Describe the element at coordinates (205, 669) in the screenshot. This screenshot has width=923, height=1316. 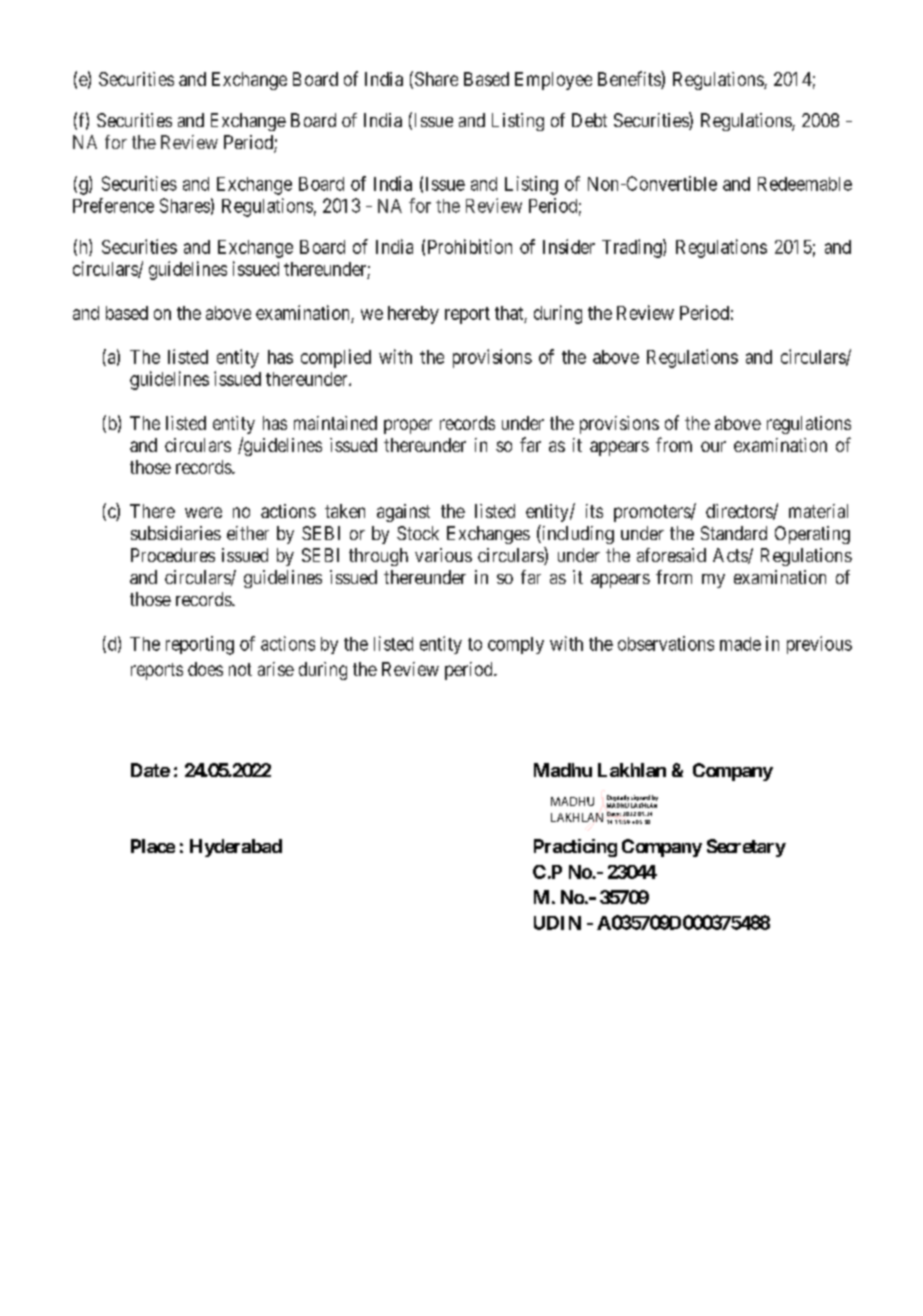
I see `does` at that location.
